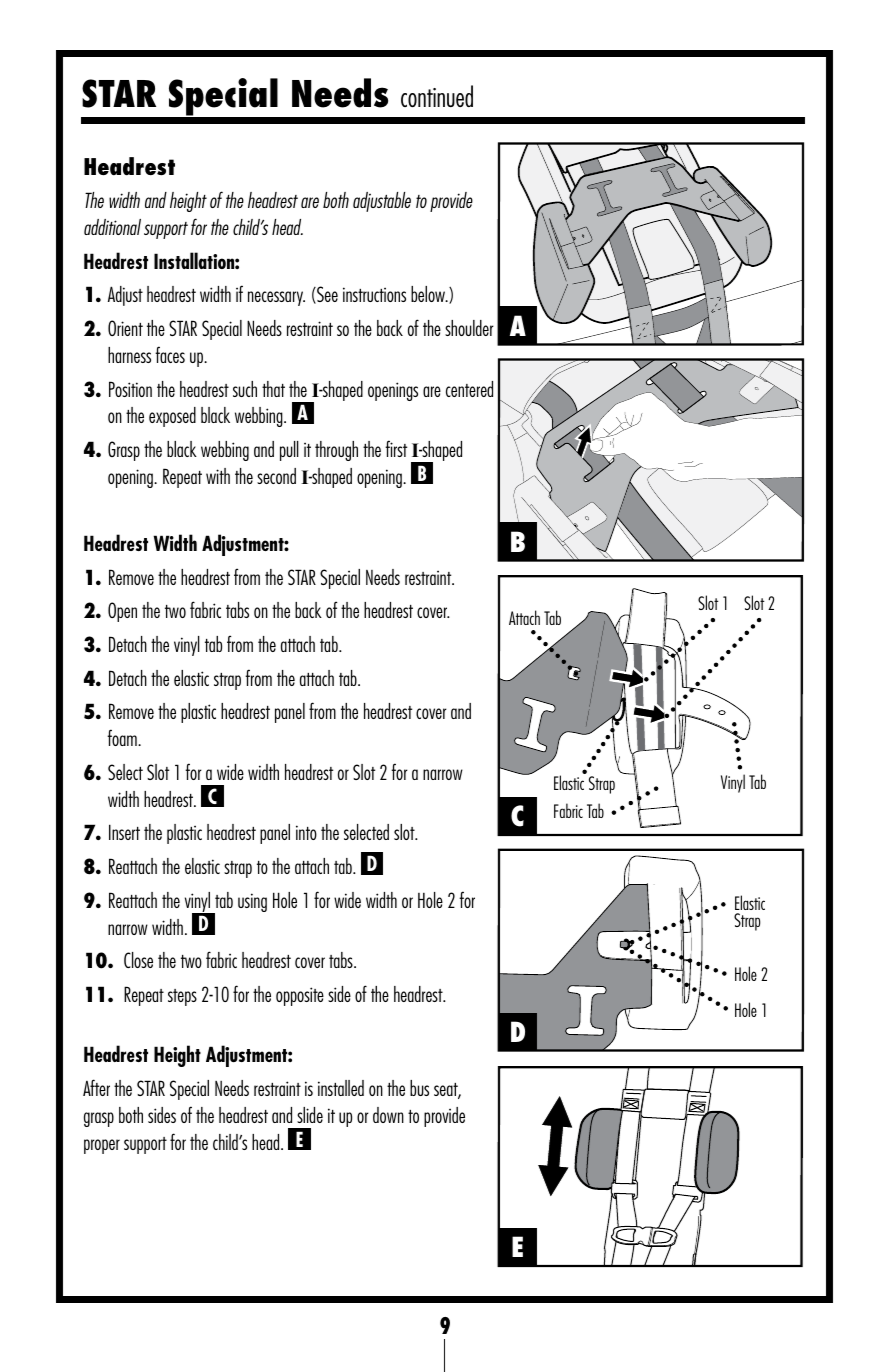 This page has height=1372, width=887. I want to click on continued, so click(437, 96).
